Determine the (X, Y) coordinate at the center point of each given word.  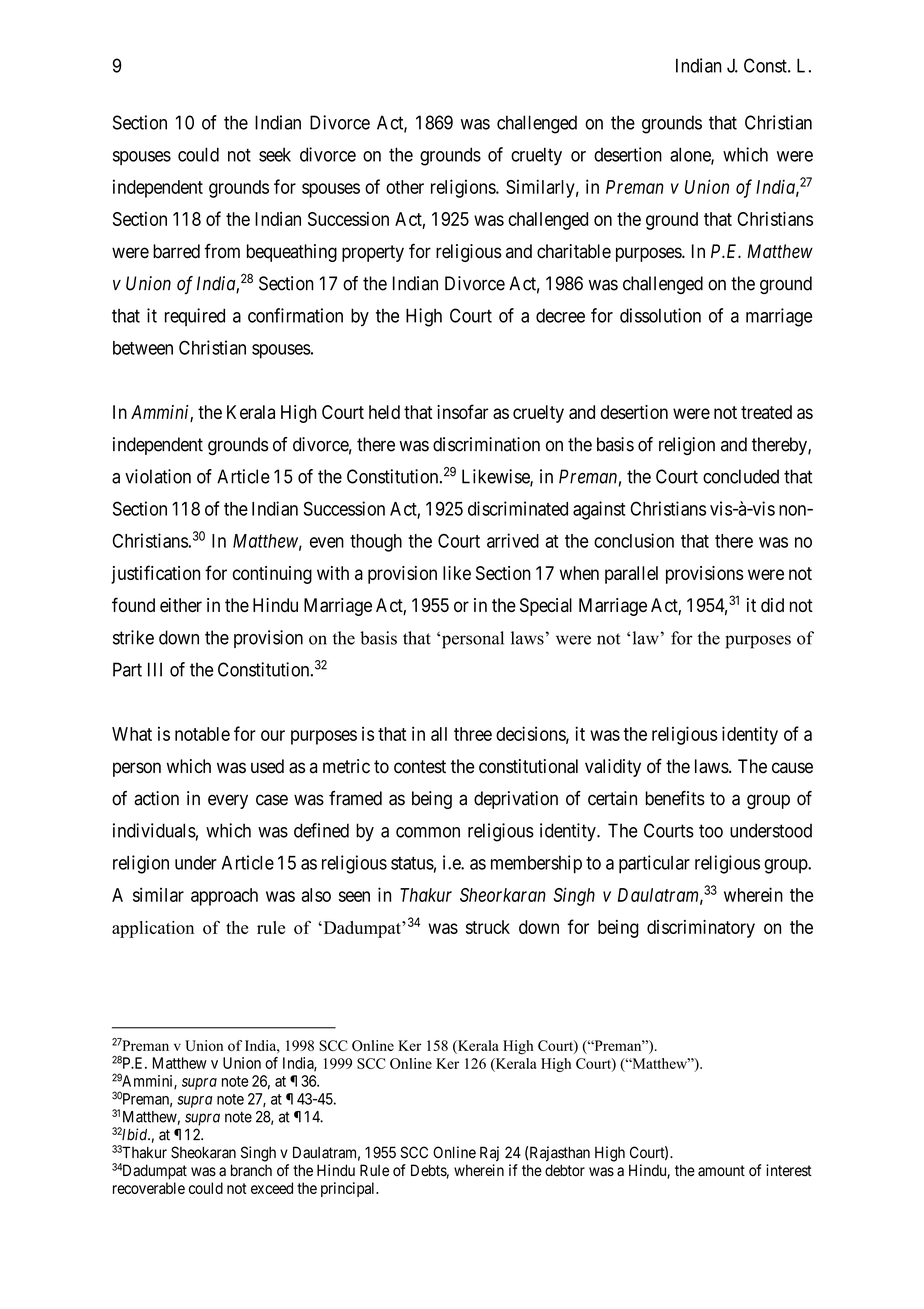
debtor (565, 1170)
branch (251, 1170)
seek (275, 154)
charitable (574, 251)
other (405, 187)
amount (721, 1170)
